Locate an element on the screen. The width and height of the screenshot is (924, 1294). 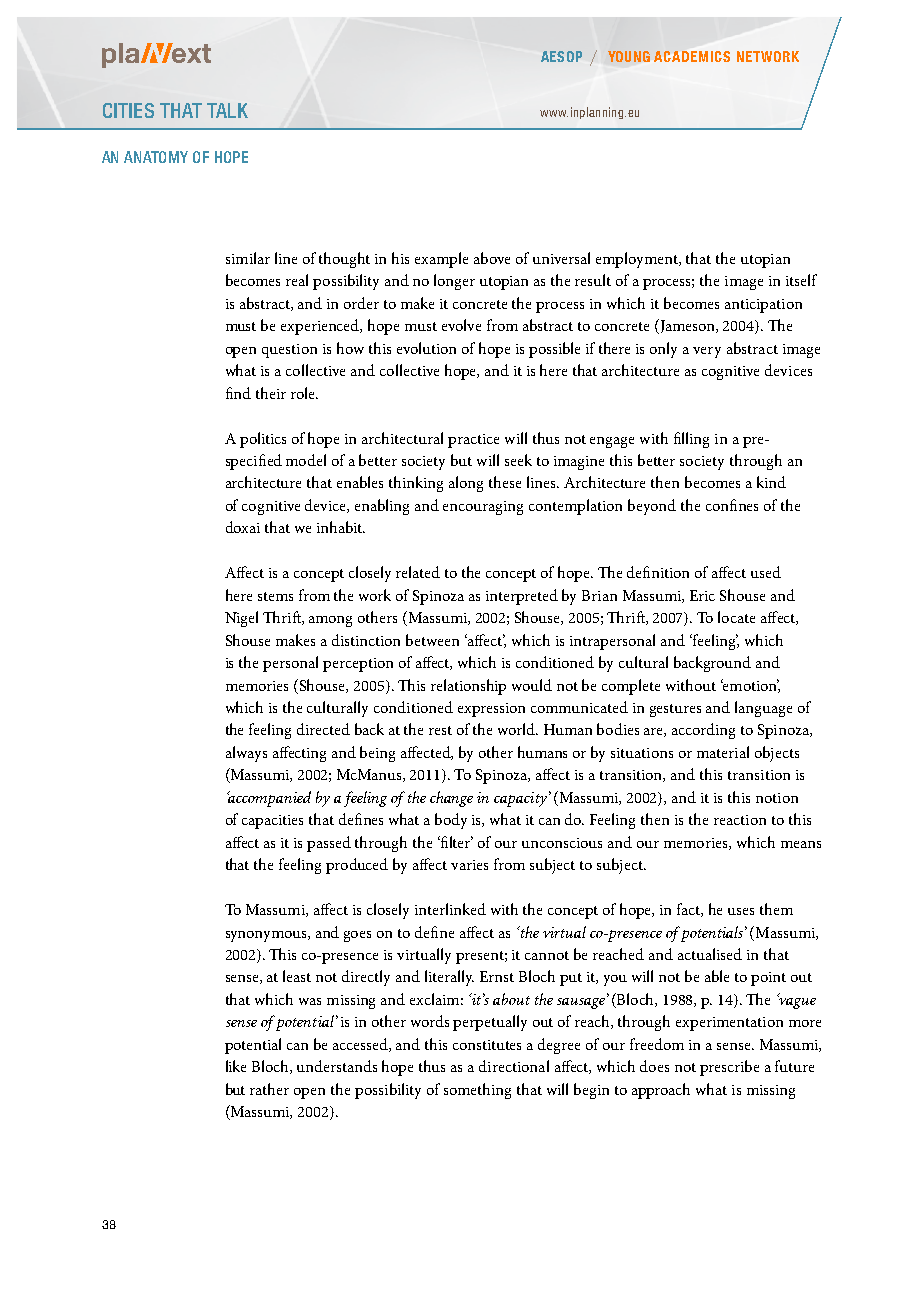
stems is located at coordinates (275, 596).
